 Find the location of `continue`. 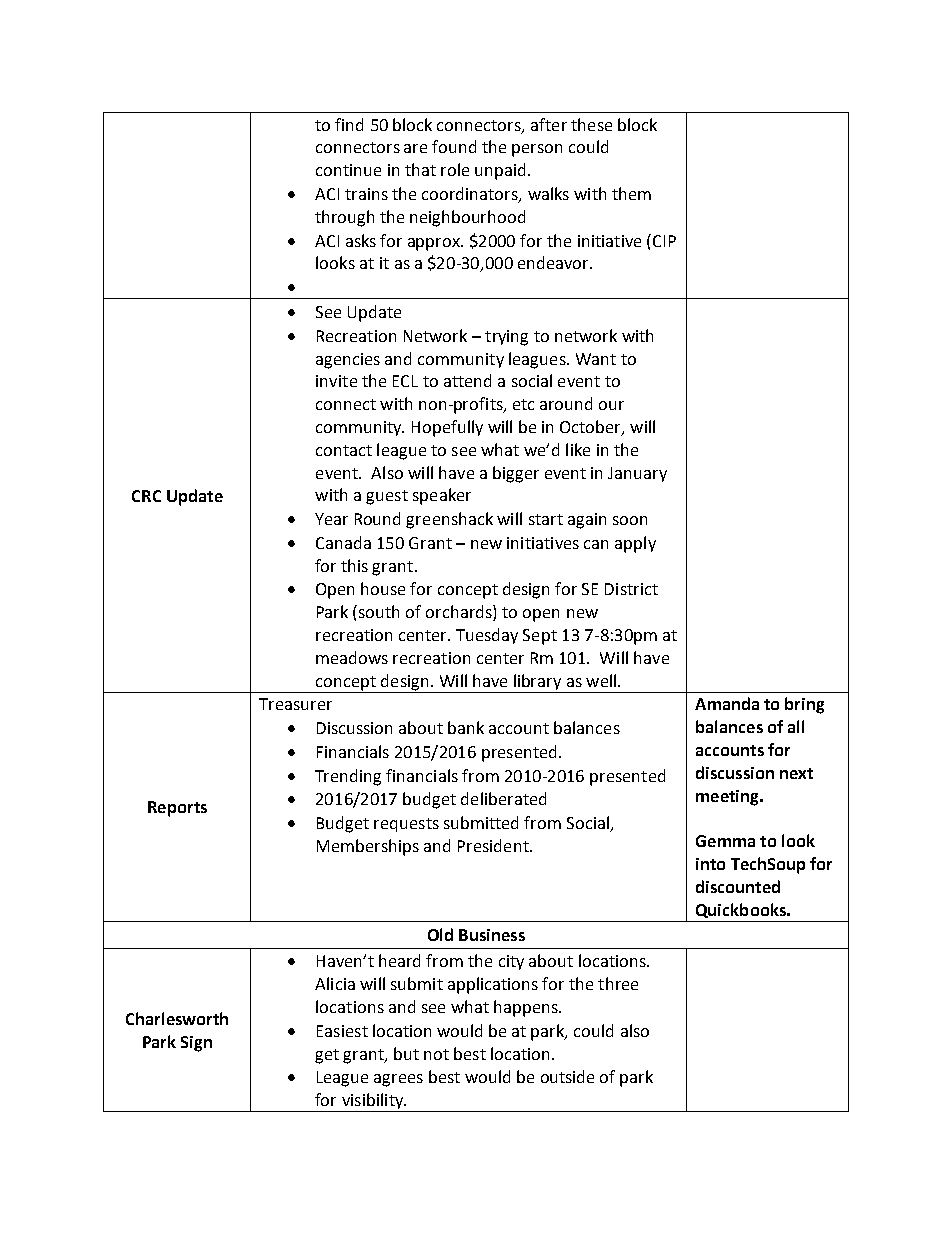

continue is located at coordinates (348, 170).
